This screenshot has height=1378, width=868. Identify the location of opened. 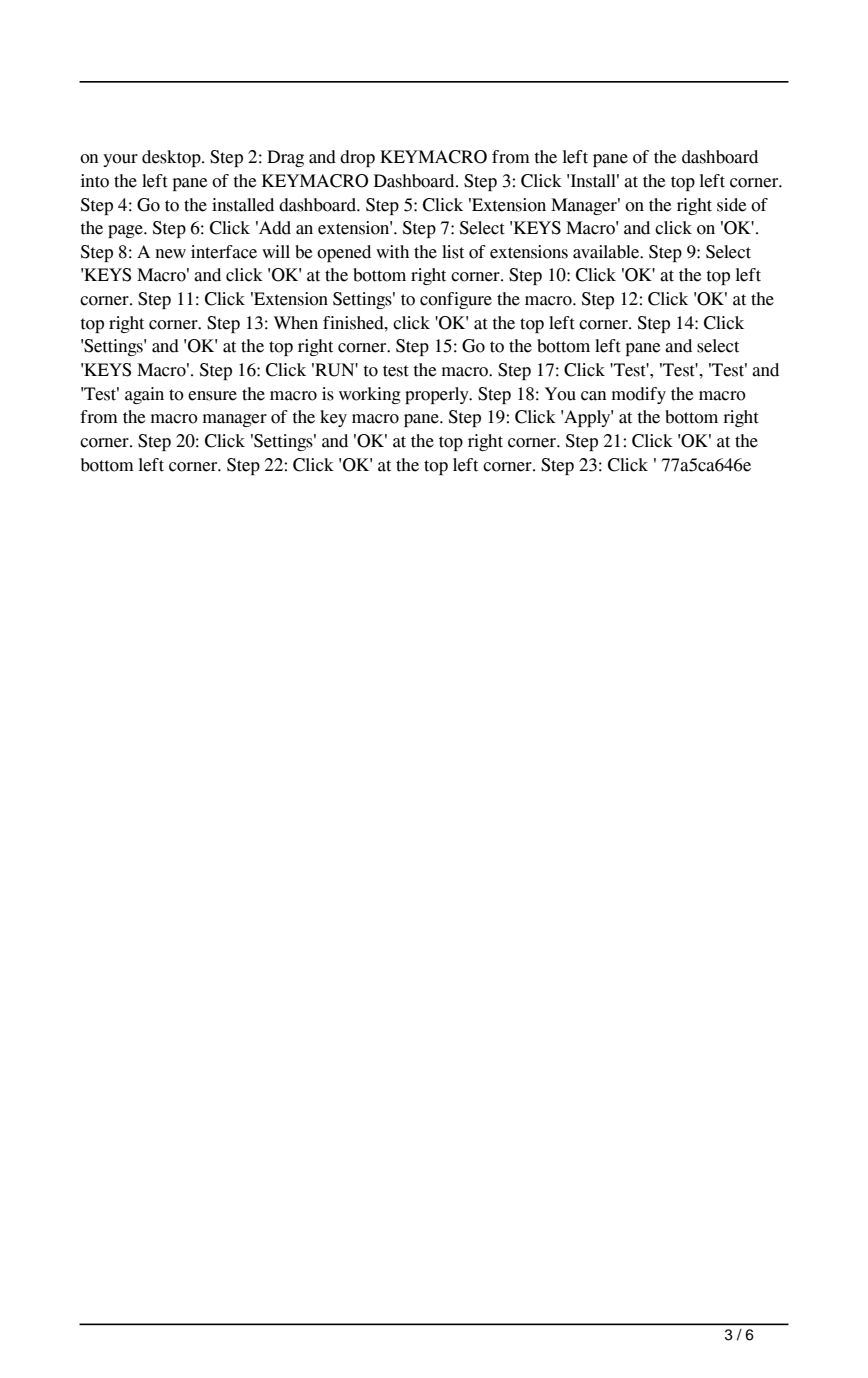
(344, 253).
